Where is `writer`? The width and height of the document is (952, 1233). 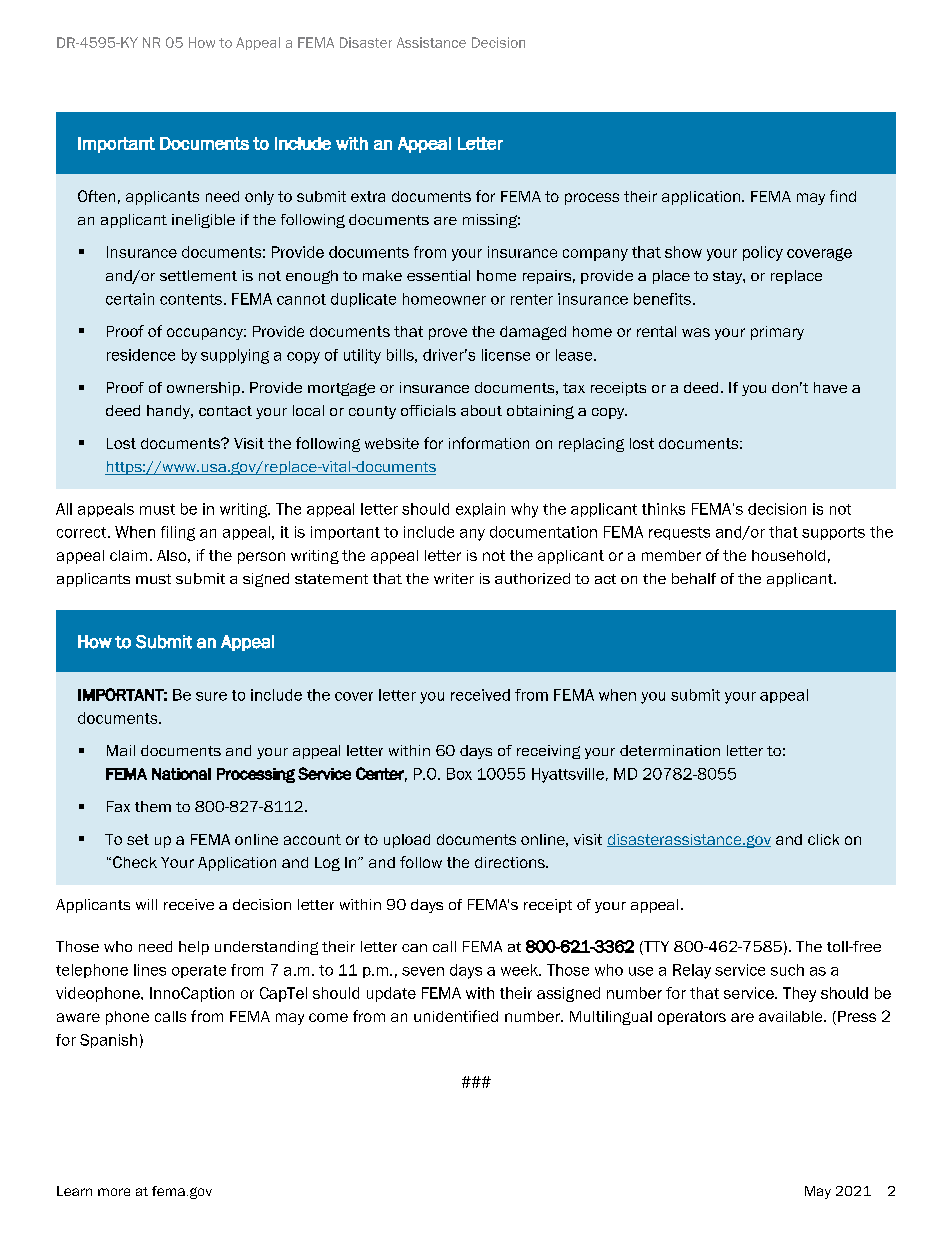
writer is located at coordinates (454, 578).
